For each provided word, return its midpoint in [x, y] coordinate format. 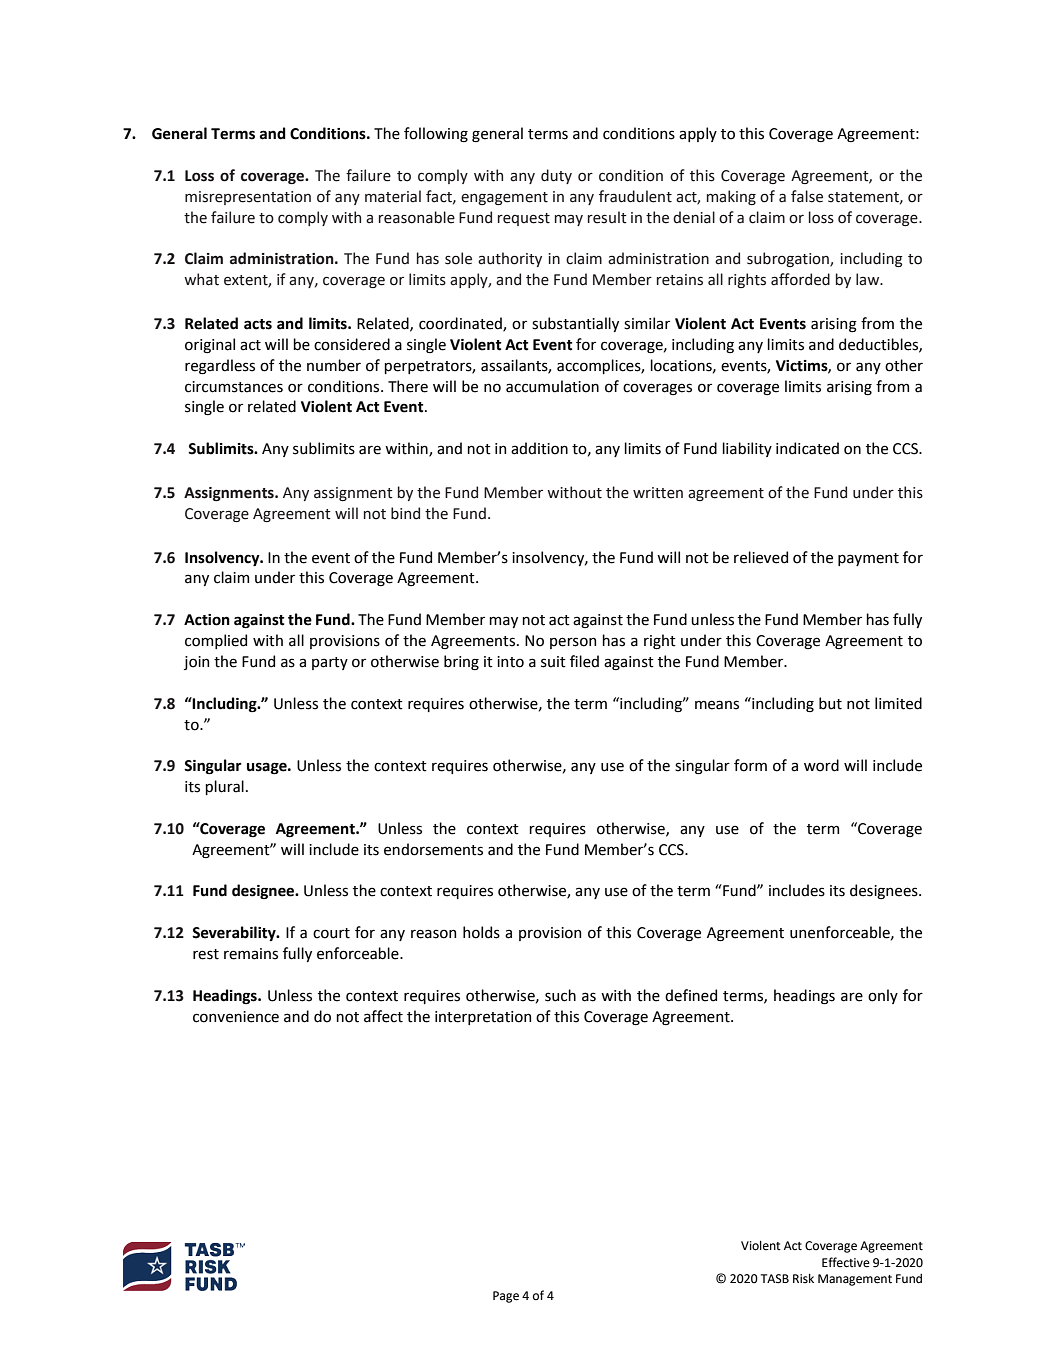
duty [556, 176]
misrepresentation [248, 198]
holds [481, 932]
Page [506, 1297]
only [883, 996]
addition [539, 448]
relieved [761, 557]
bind [405, 513]
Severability [235, 933]
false [807, 196]
